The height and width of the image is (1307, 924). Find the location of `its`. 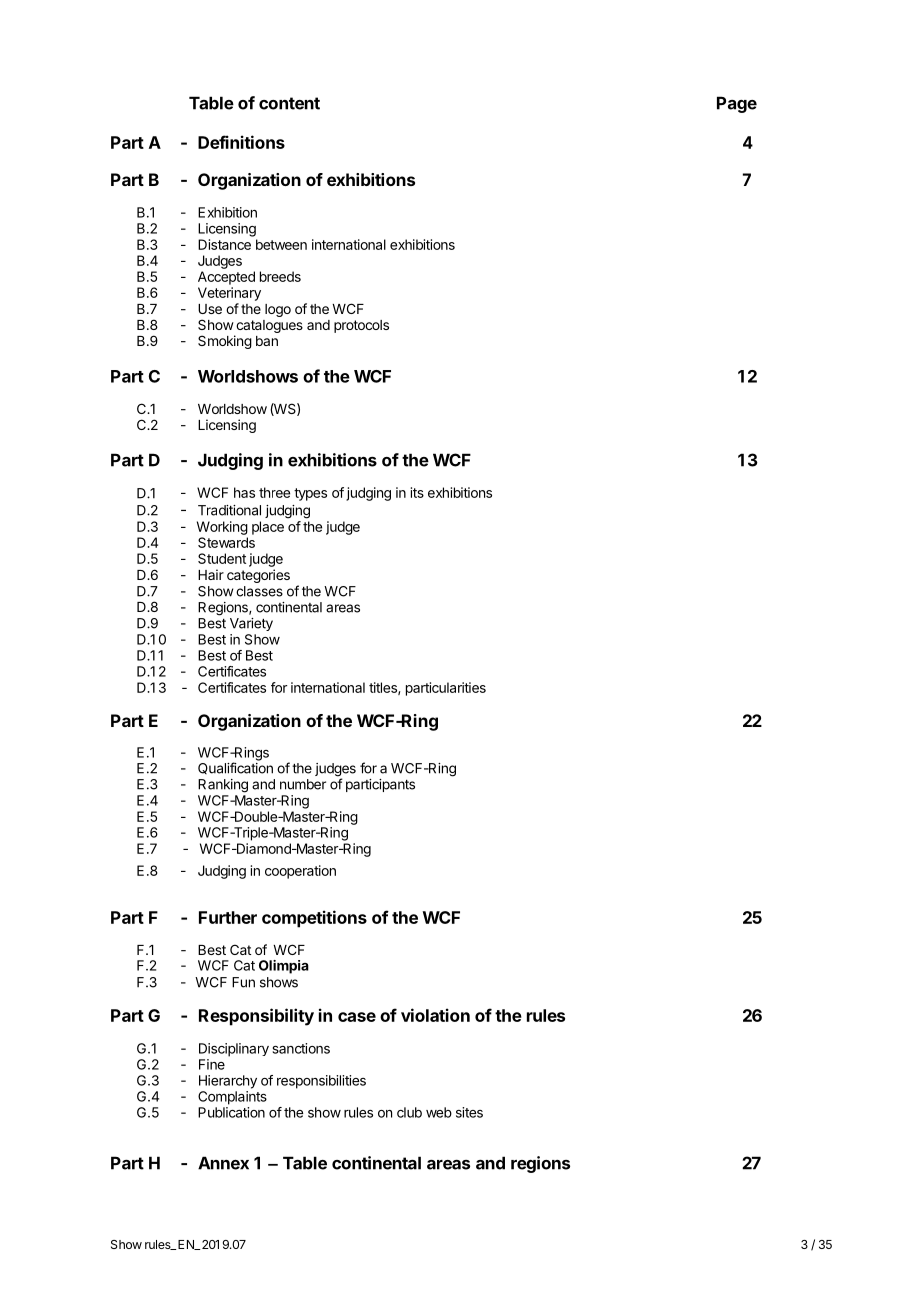

its is located at coordinates (417, 492).
